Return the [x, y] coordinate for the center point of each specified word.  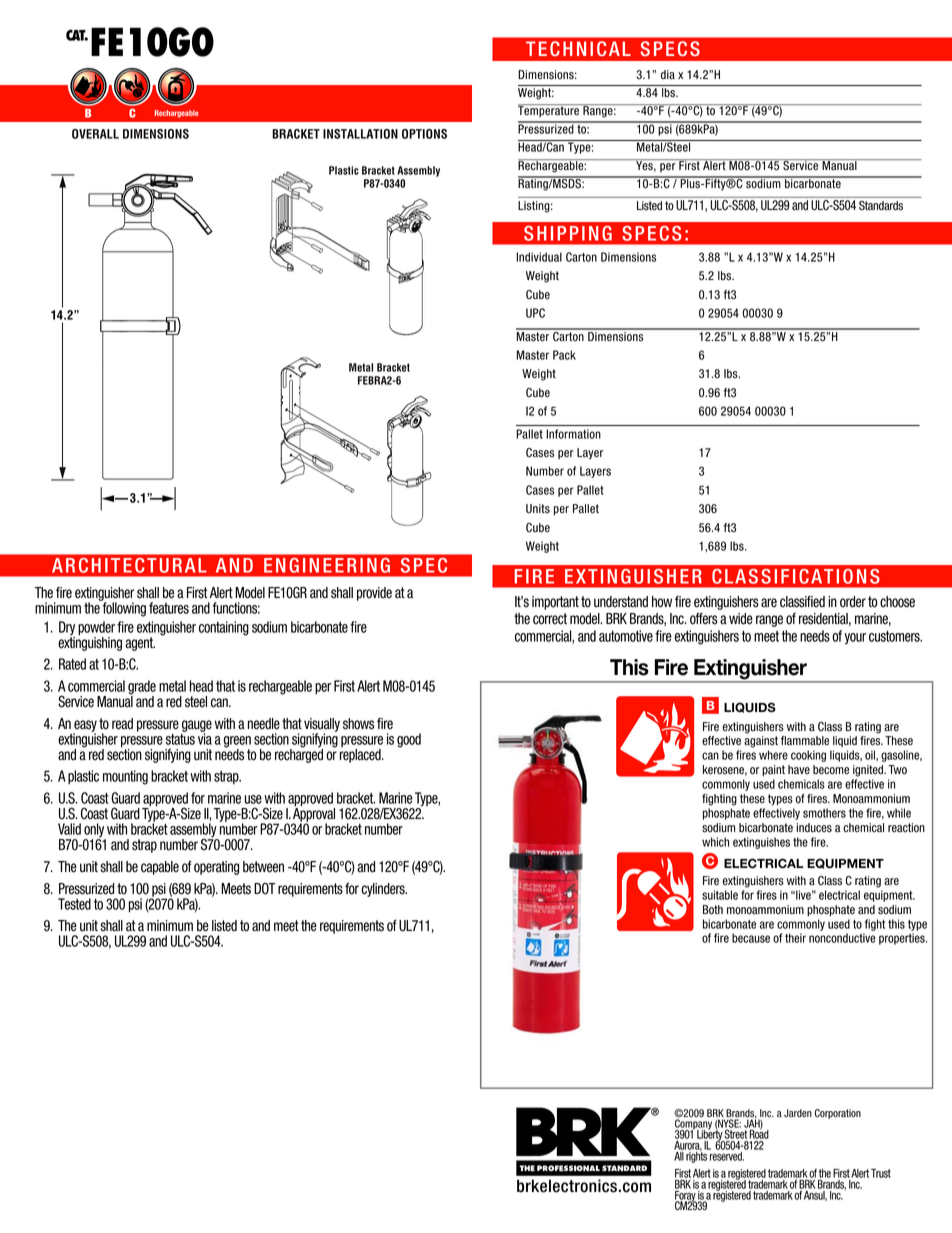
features [169, 608]
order [853, 602]
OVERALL [95, 134]
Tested [74, 904]
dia [668, 75]
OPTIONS [424, 134]
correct [550, 619]
